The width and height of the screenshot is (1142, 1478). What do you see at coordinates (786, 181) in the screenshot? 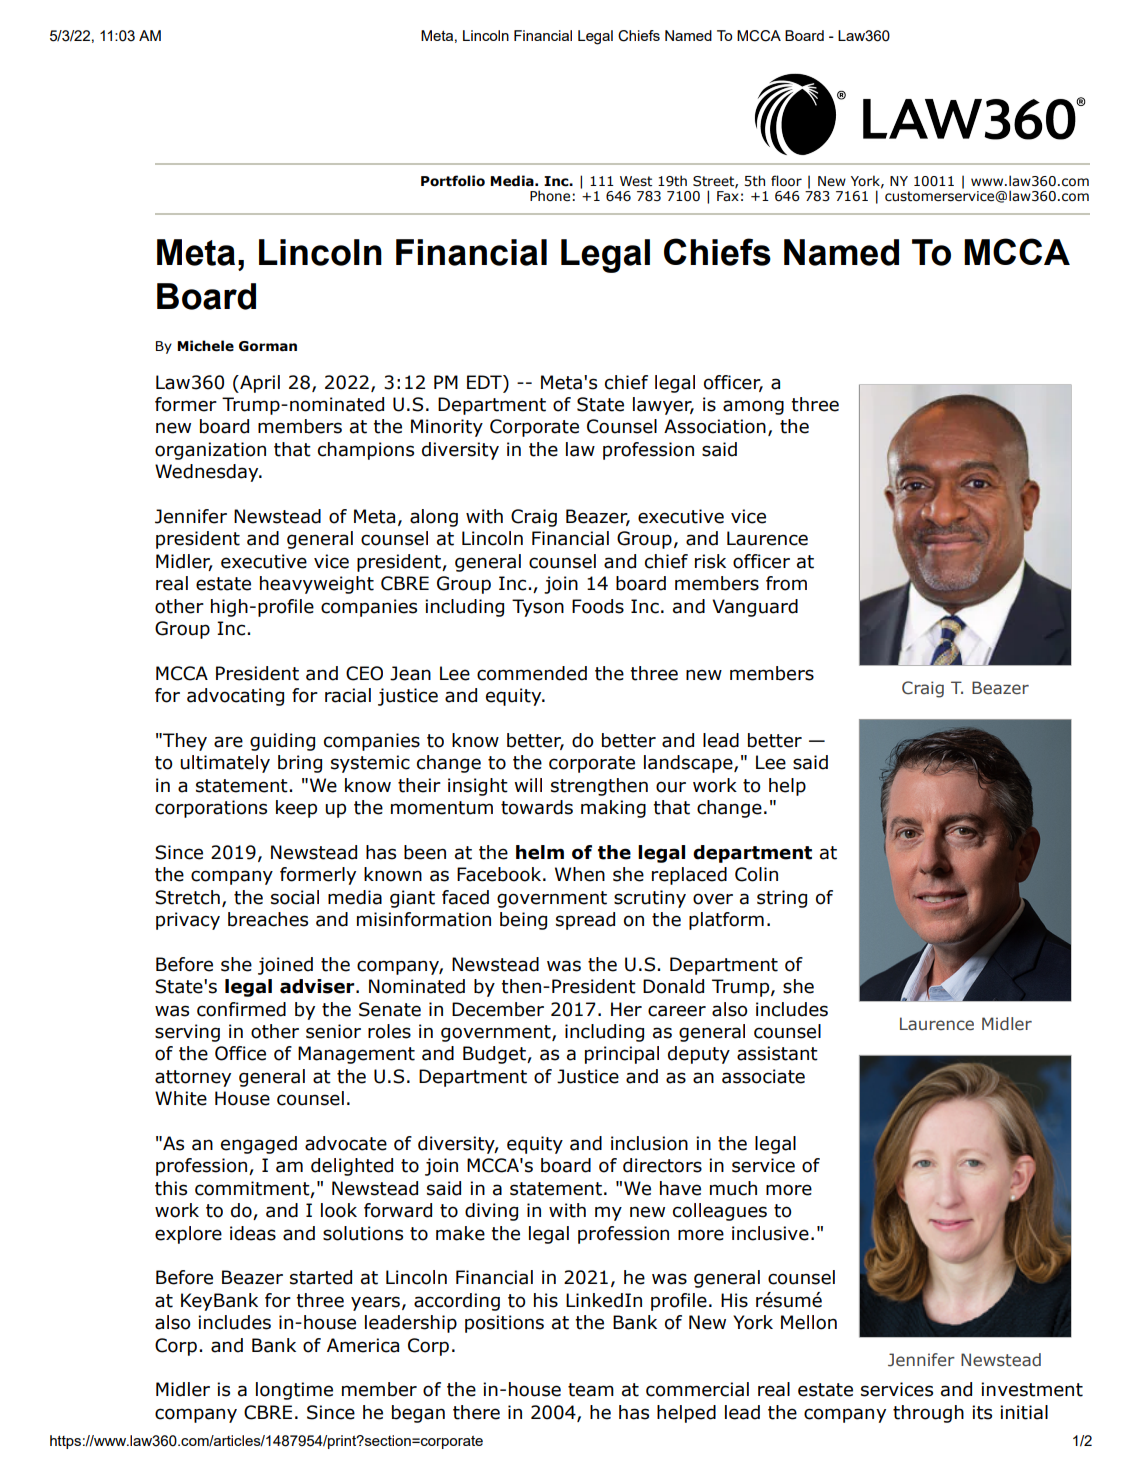
I see `floor` at bounding box center [786, 181].
